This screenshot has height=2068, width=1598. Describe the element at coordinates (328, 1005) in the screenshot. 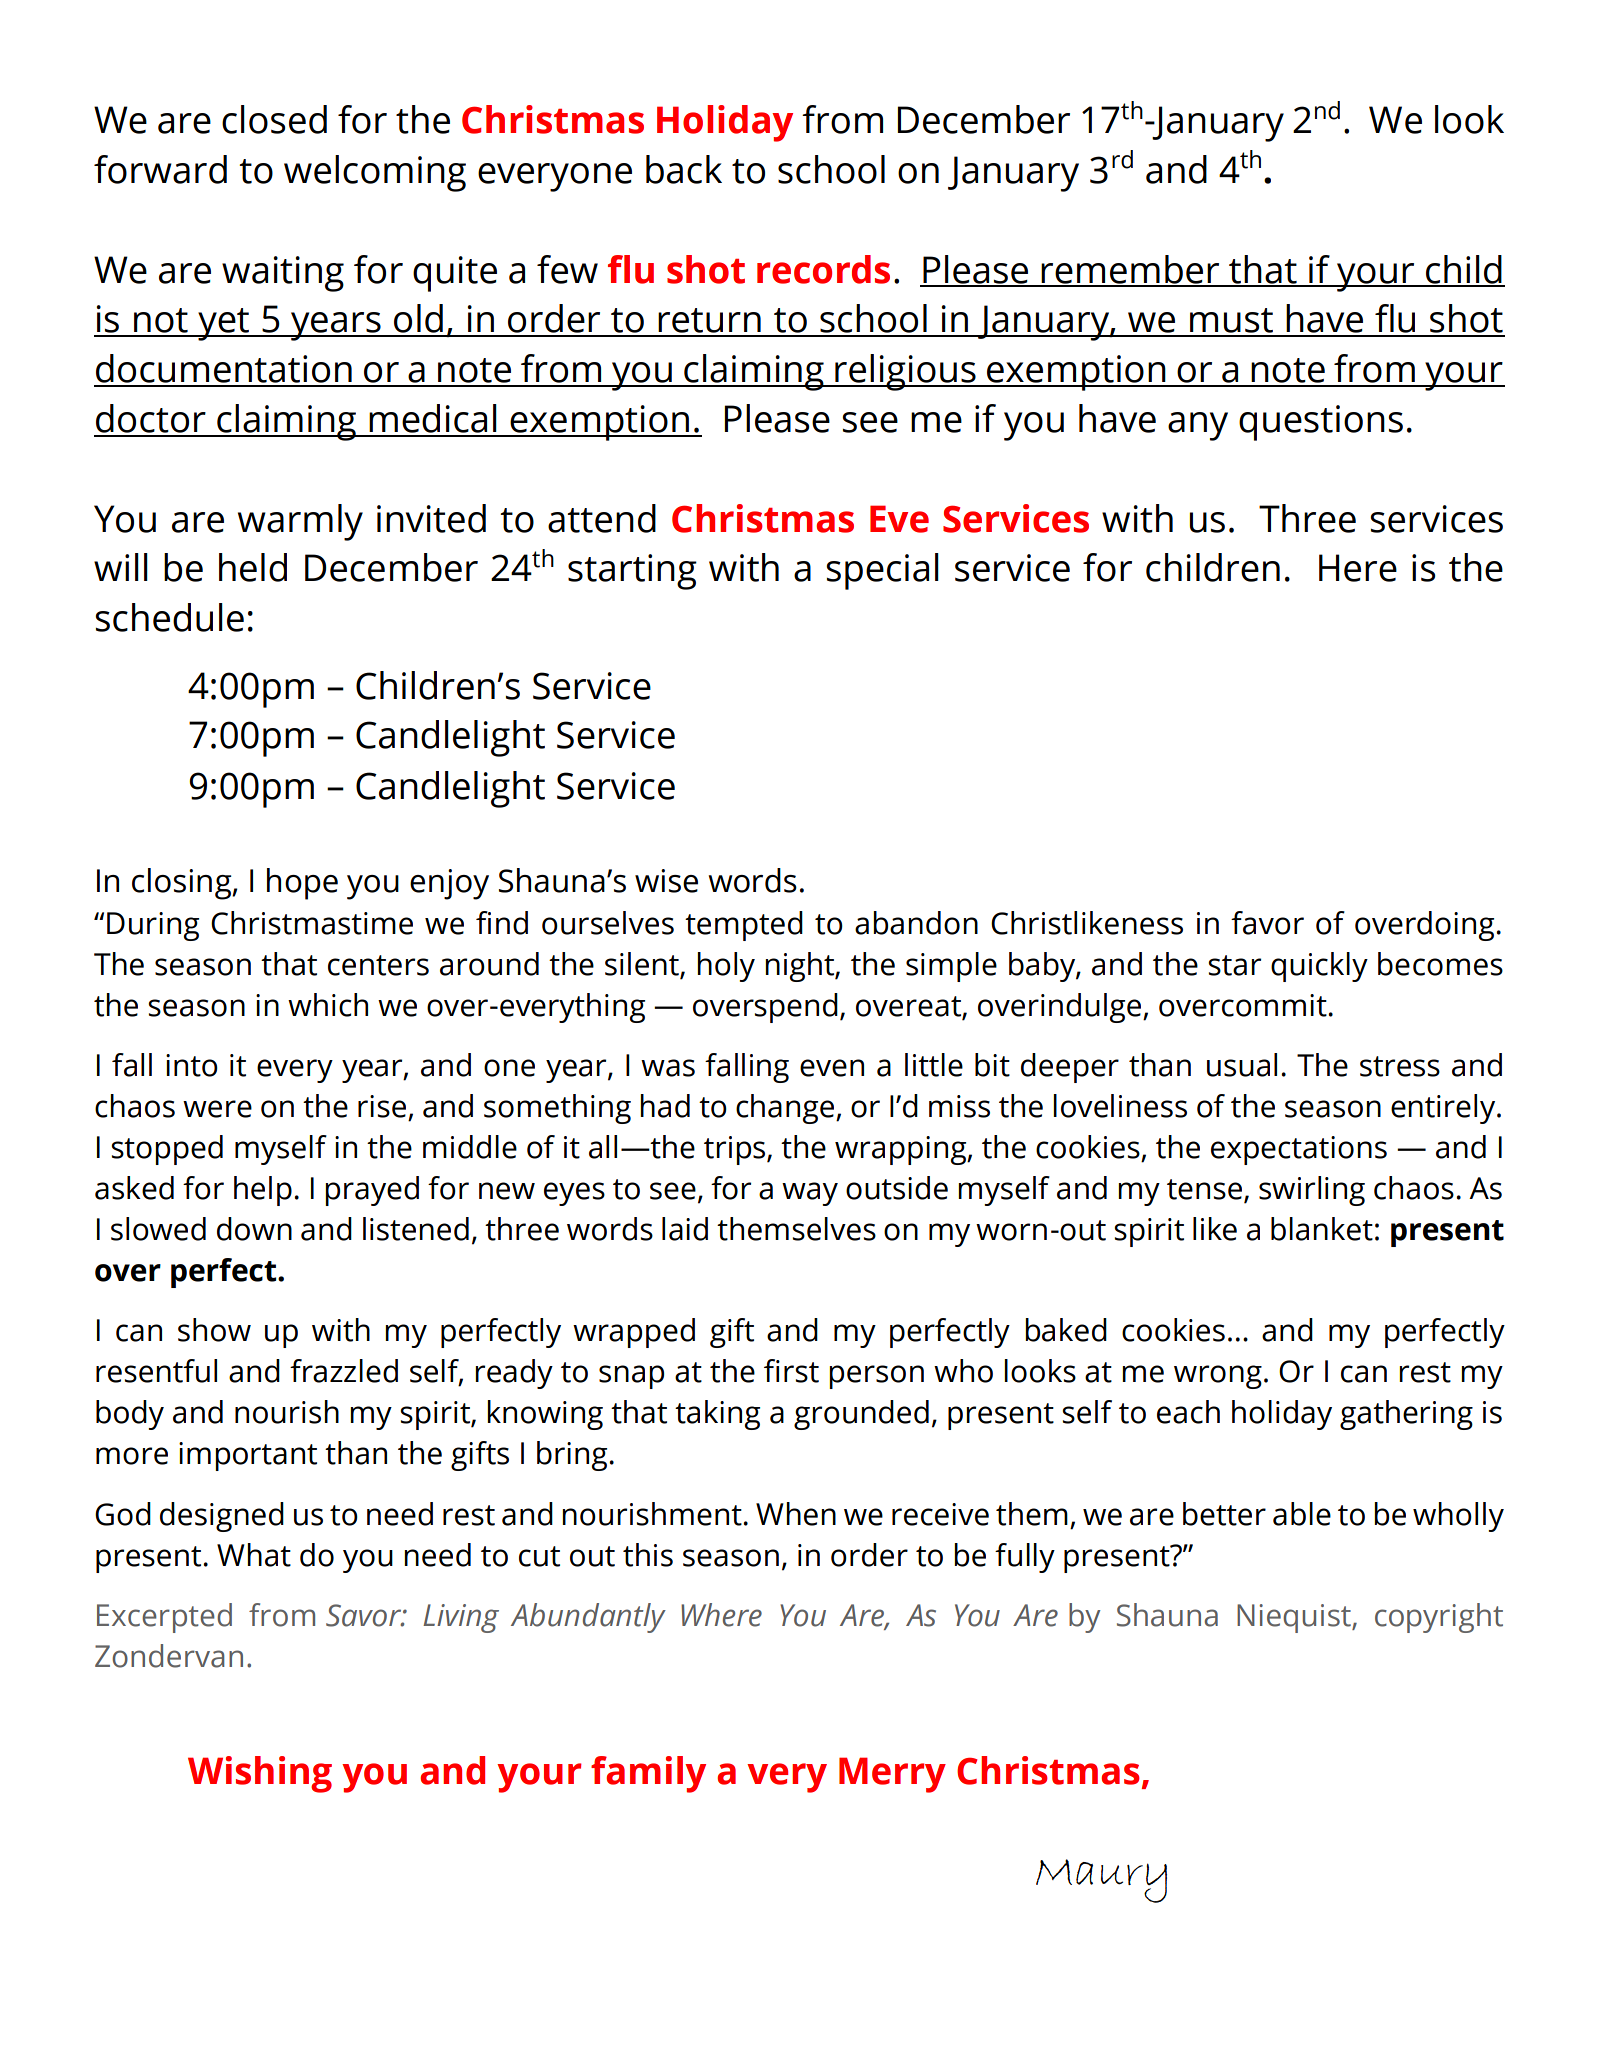

I see `which` at that location.
